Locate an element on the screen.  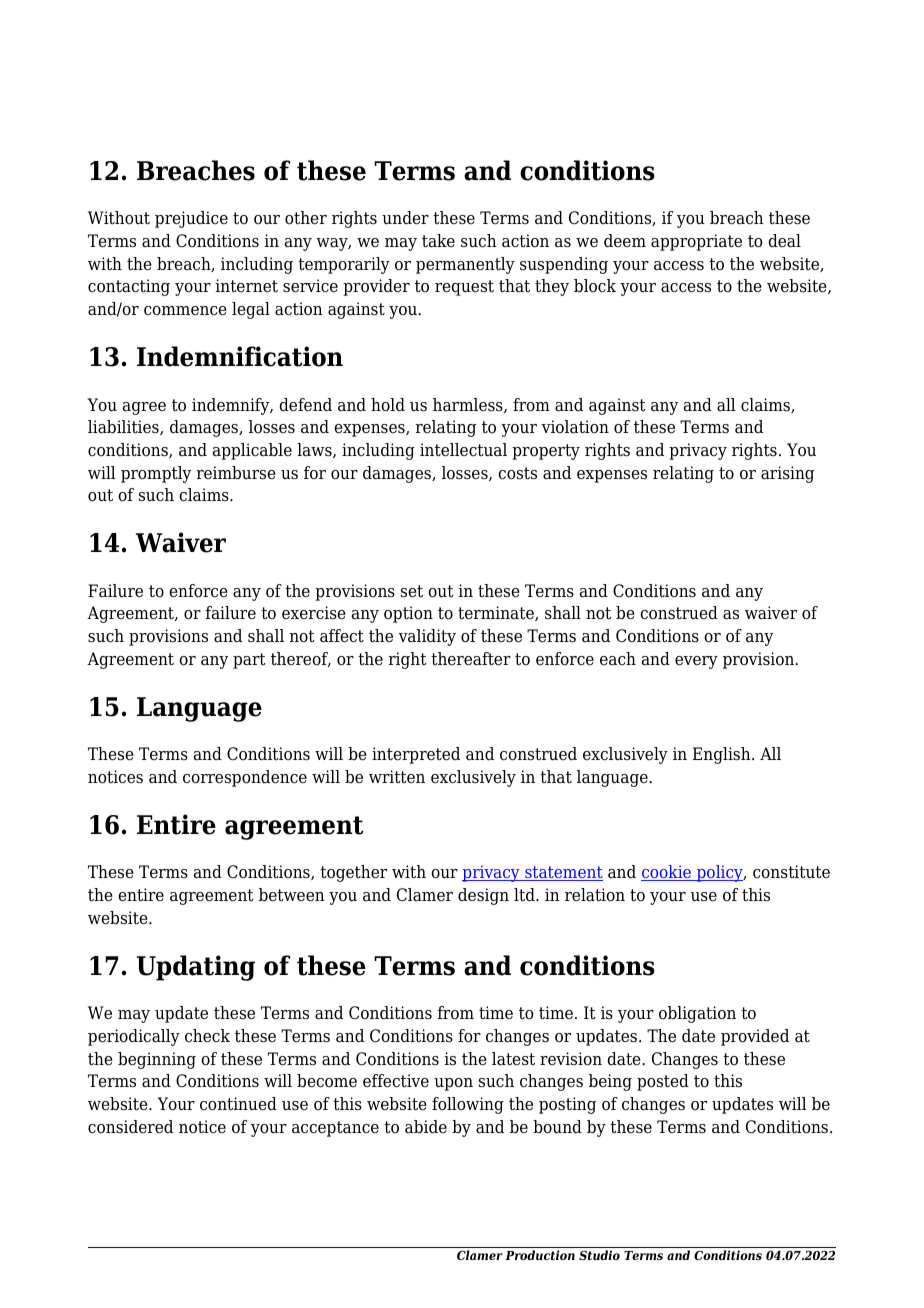
English is located at coordinates (723, 755).
